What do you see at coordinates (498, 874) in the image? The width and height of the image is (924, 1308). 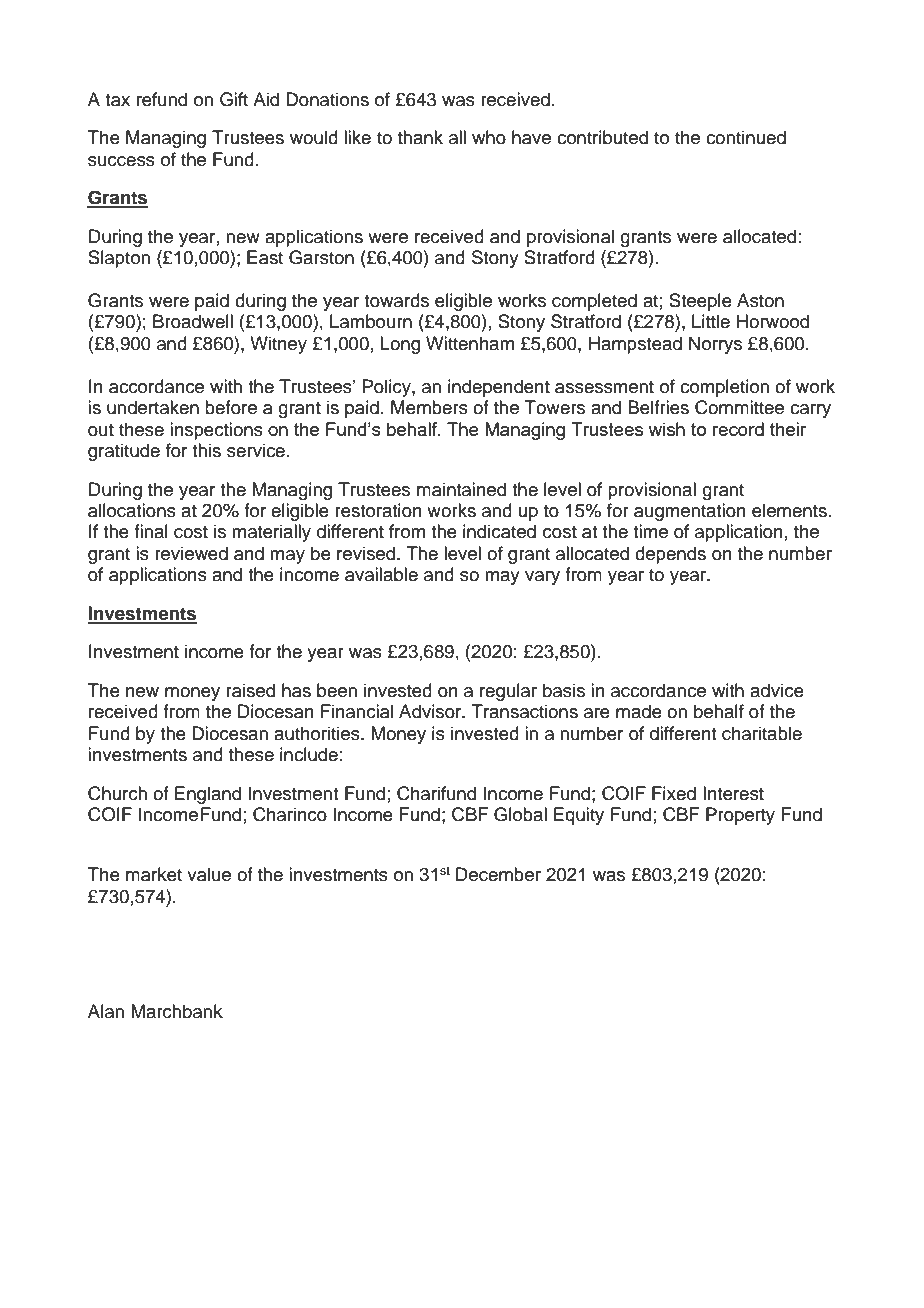 I see `December` at bounding box center [498, 874].
